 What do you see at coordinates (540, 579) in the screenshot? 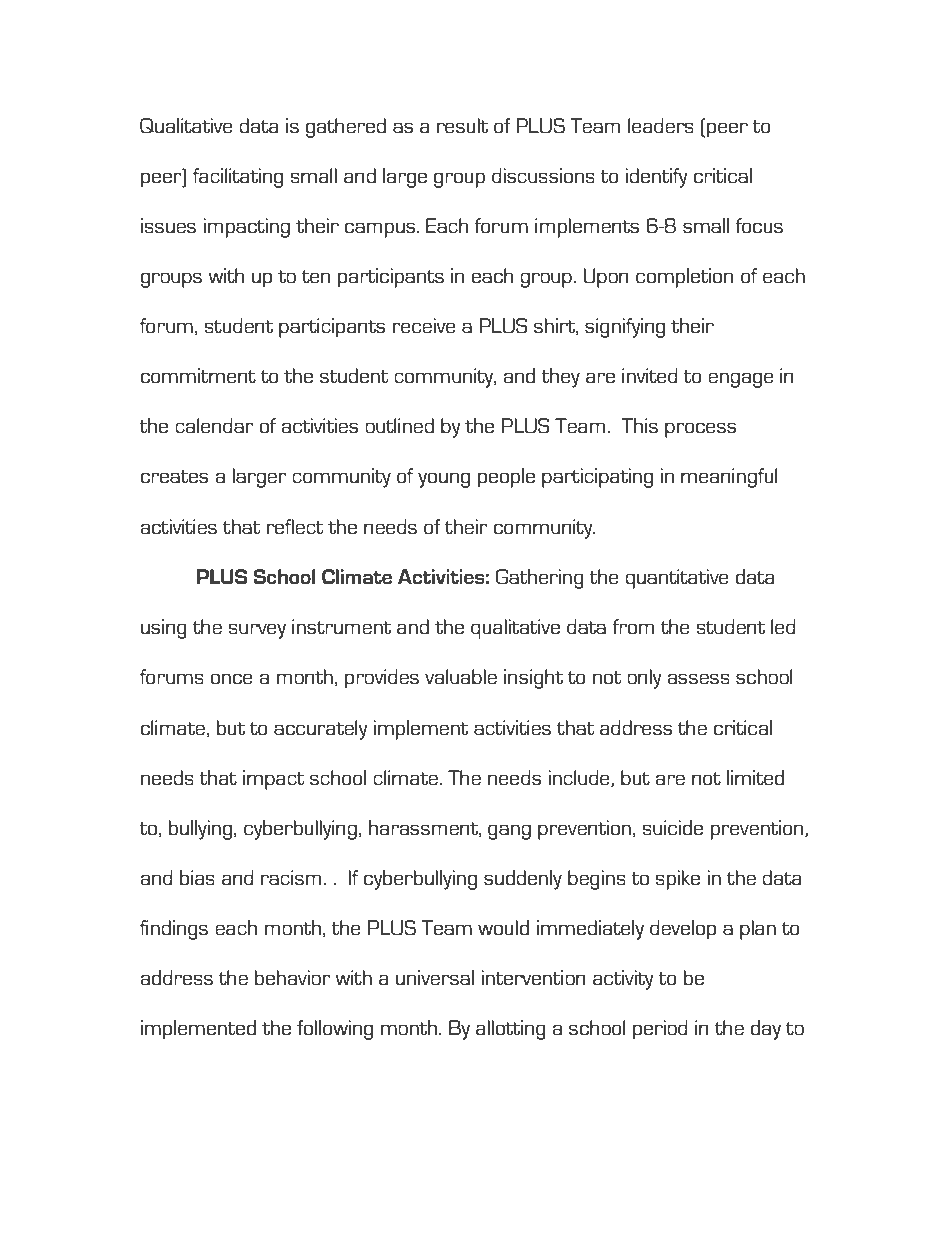
I see `Gathering` at bounding box center [540, 579].
